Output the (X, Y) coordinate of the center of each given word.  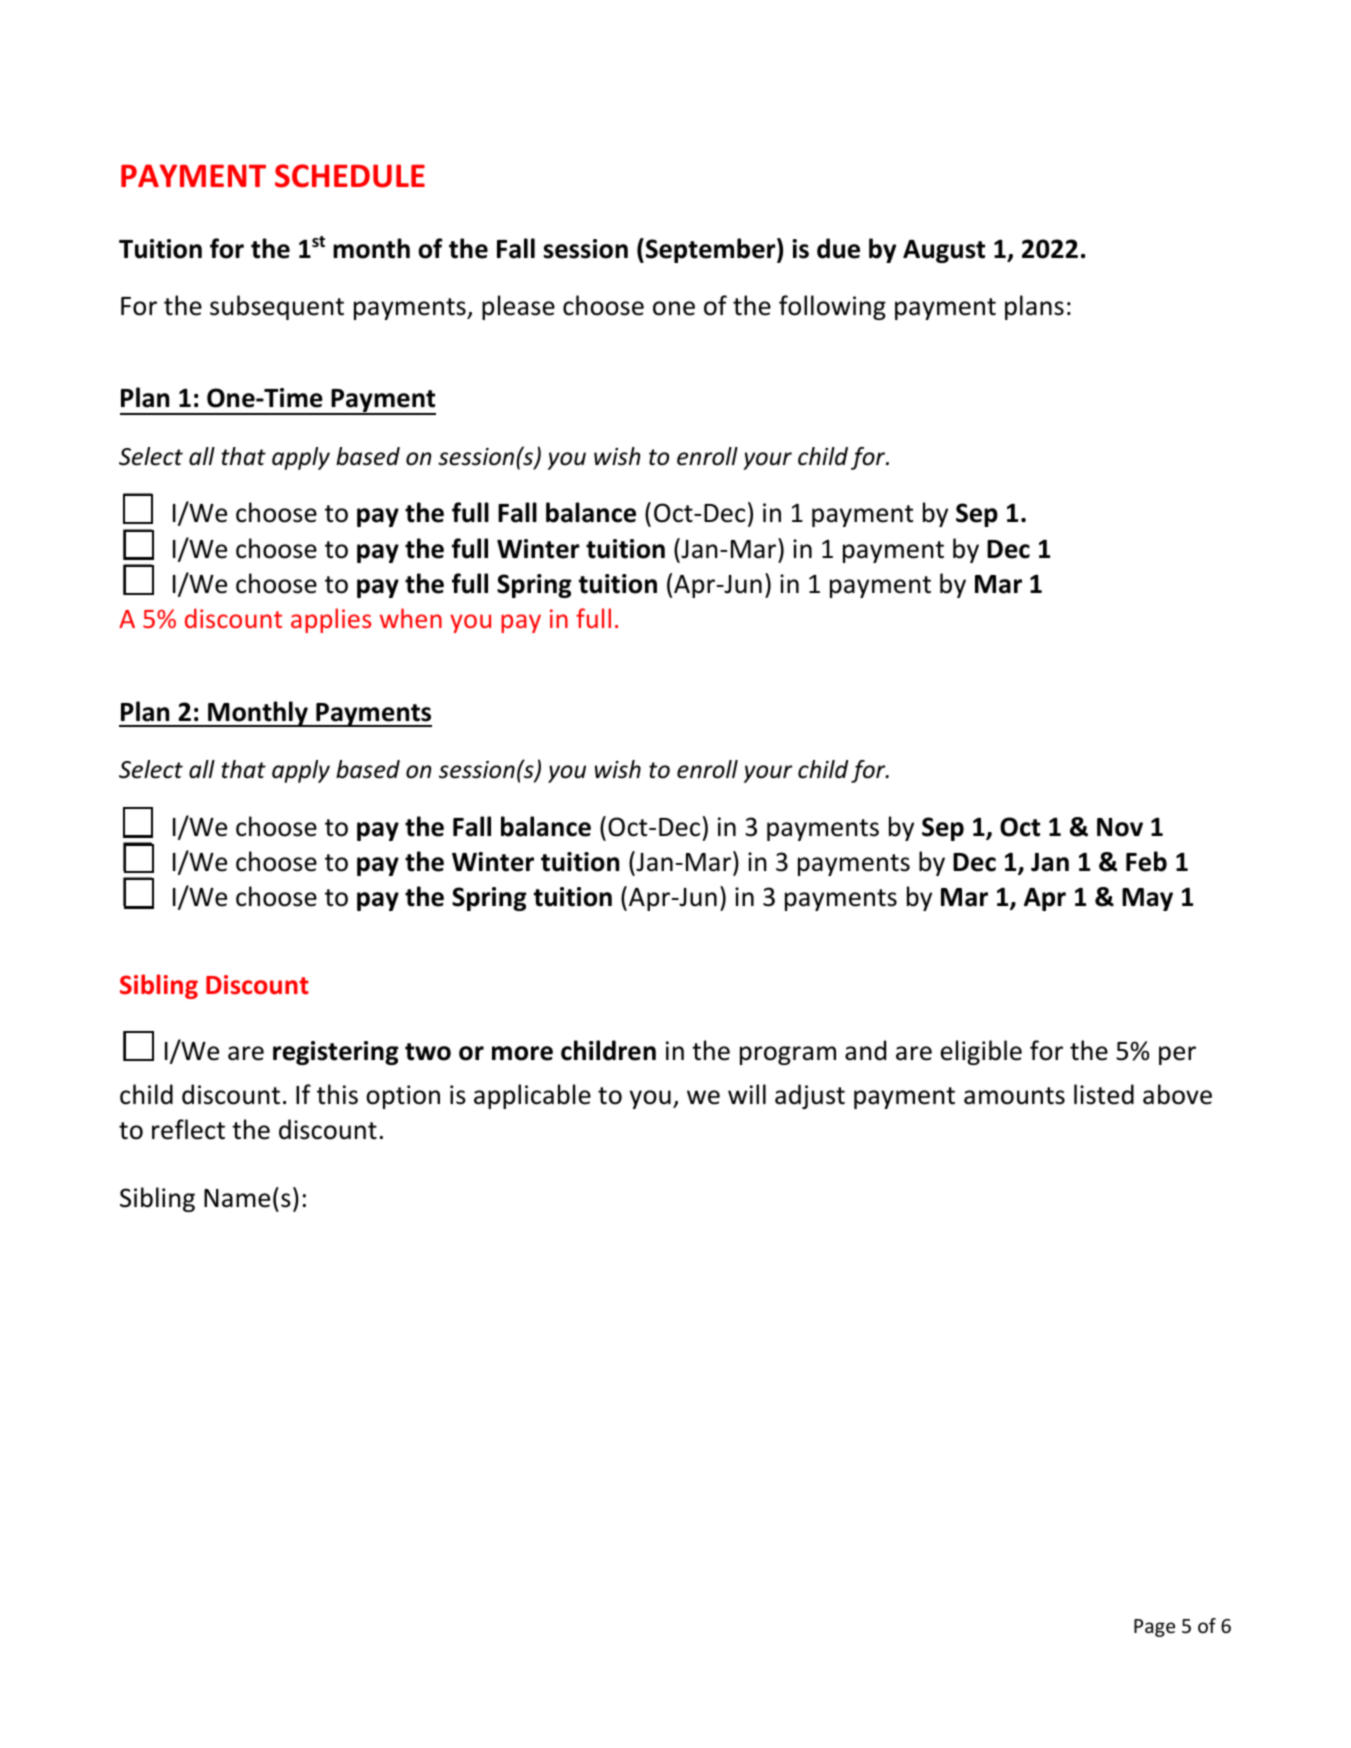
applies (331, 620)
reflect (188, 1129)
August (944, 251)
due (838, 248)
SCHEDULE (350, 176)
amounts (1014, 1096)
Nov (1120, 827)
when (411, 618)
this (337, 1094)
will (747, 1094)
